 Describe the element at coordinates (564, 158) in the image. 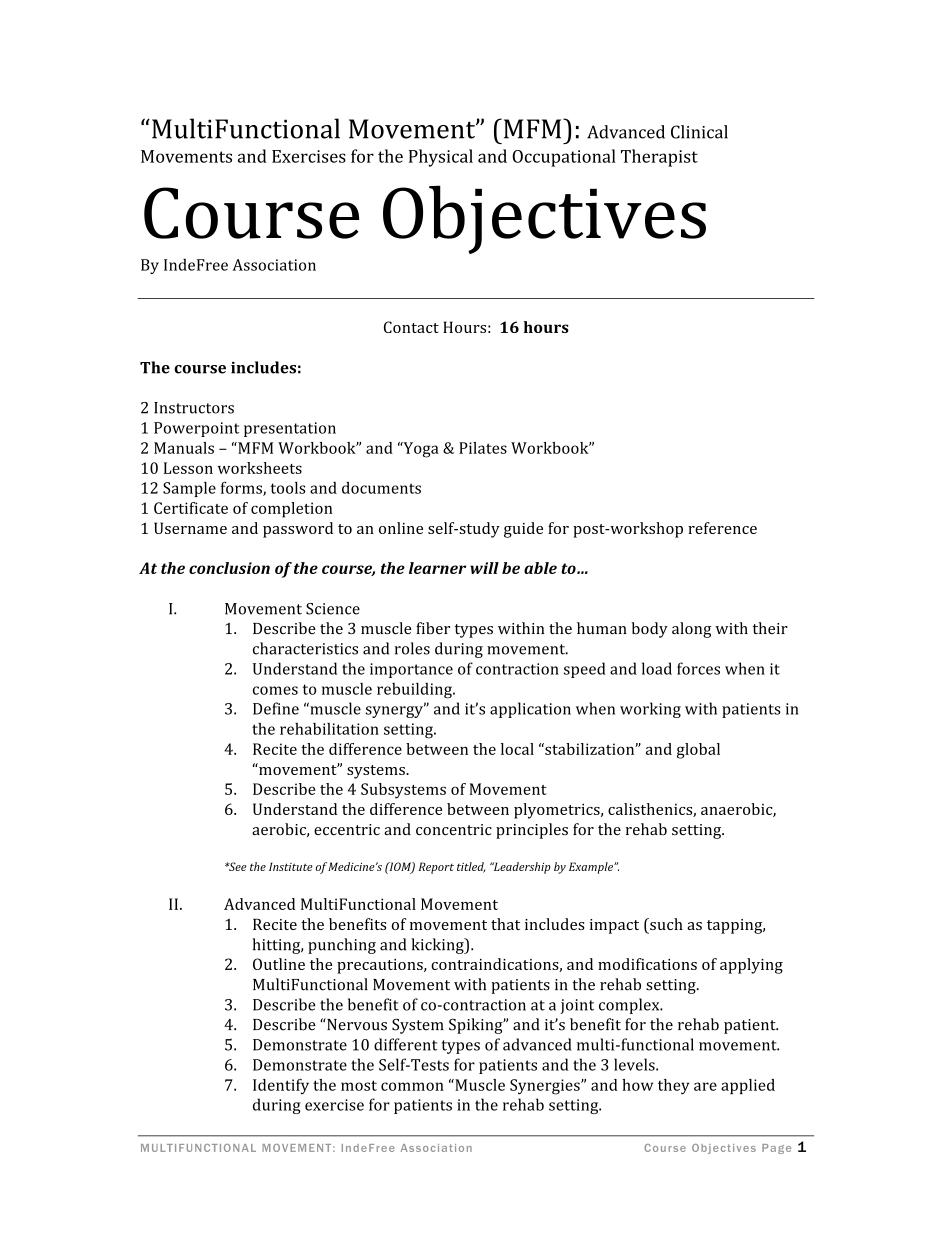

I see `Occupational` at that location.
